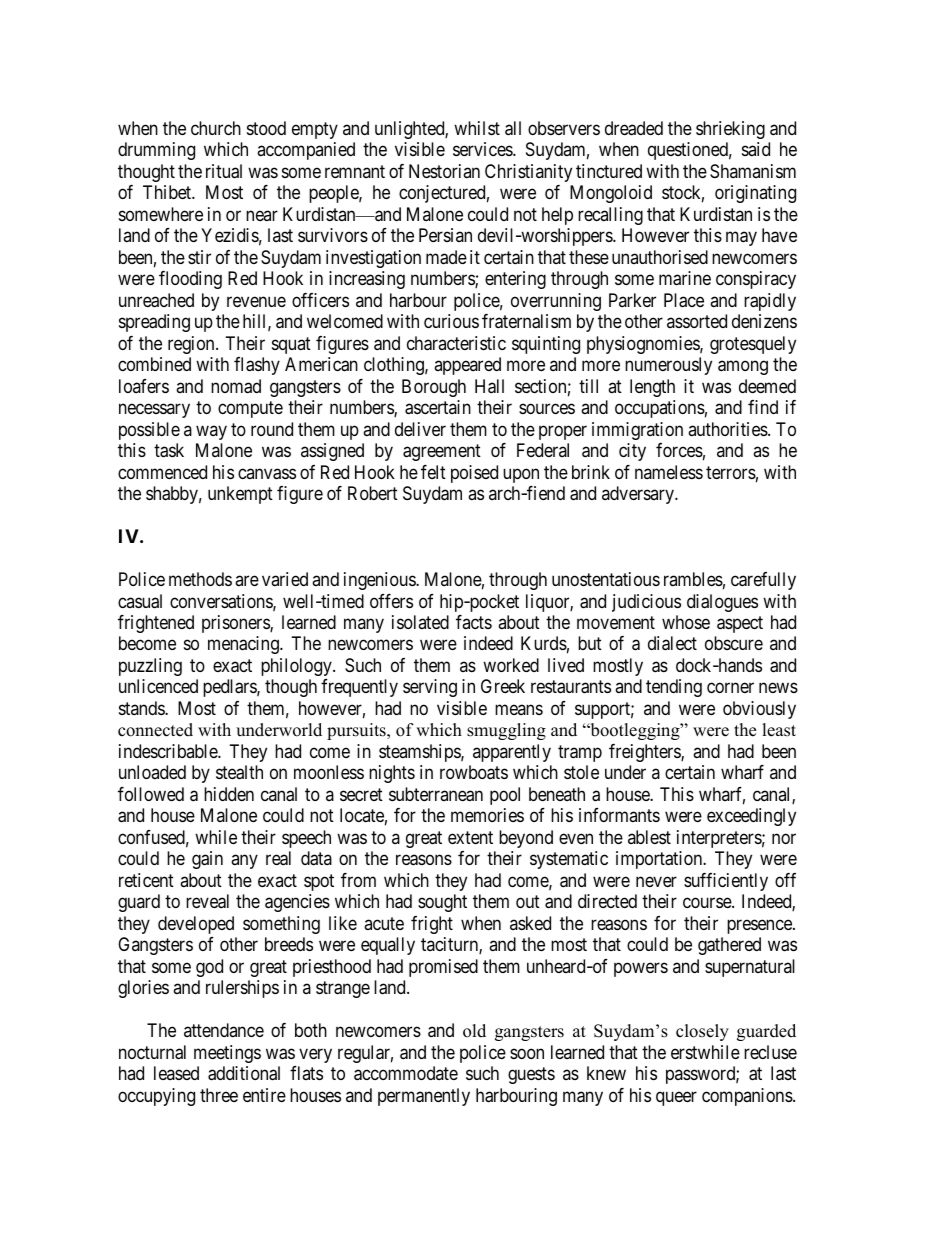  What do you see at coordinates (483, 149) in the screenshot?
I see `services` at bounding box center [483, 149].
